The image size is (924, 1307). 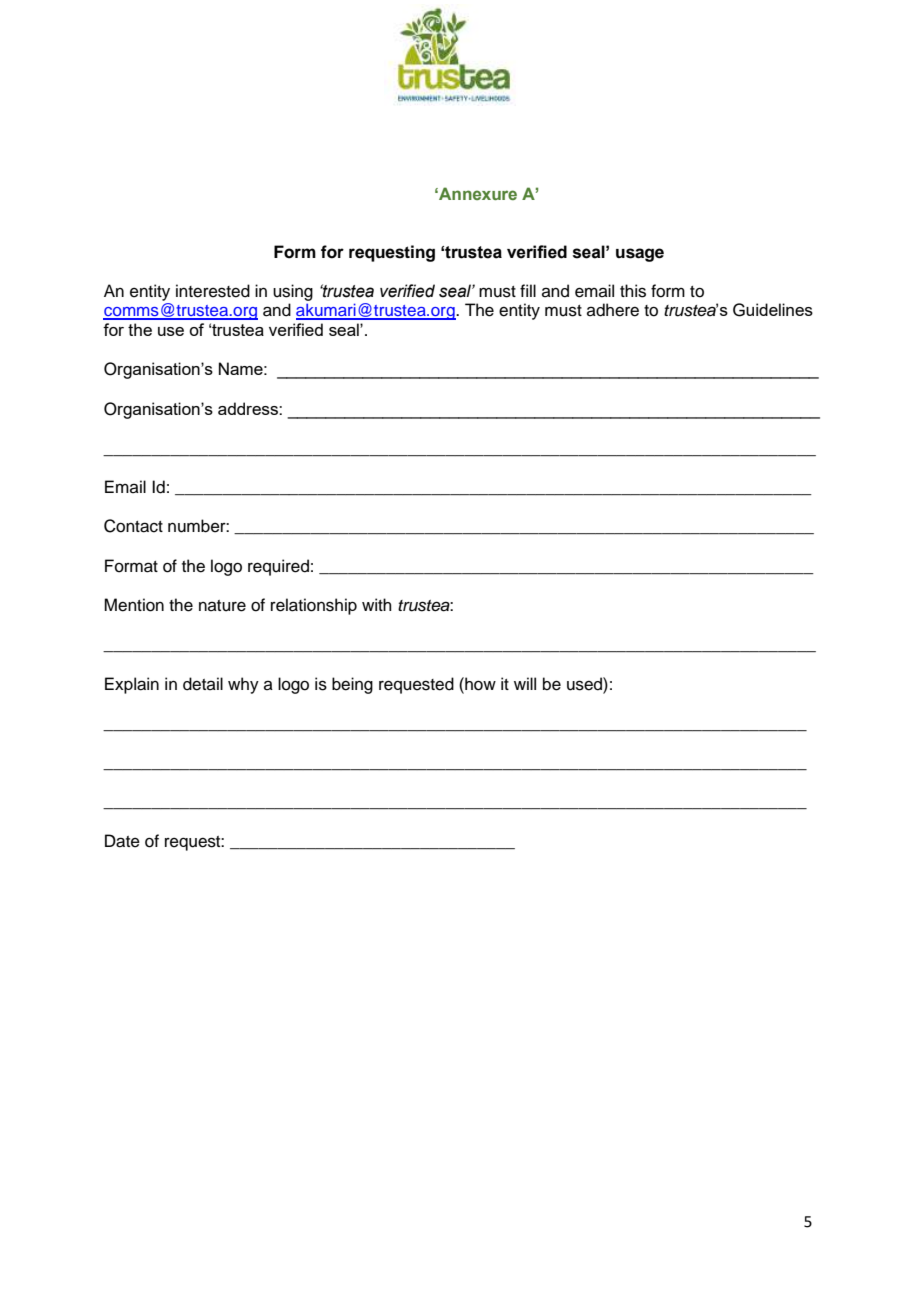 What do you see at coordinates (213, 291) in the document?
I see `interested` at bounding box center [213, 291].
